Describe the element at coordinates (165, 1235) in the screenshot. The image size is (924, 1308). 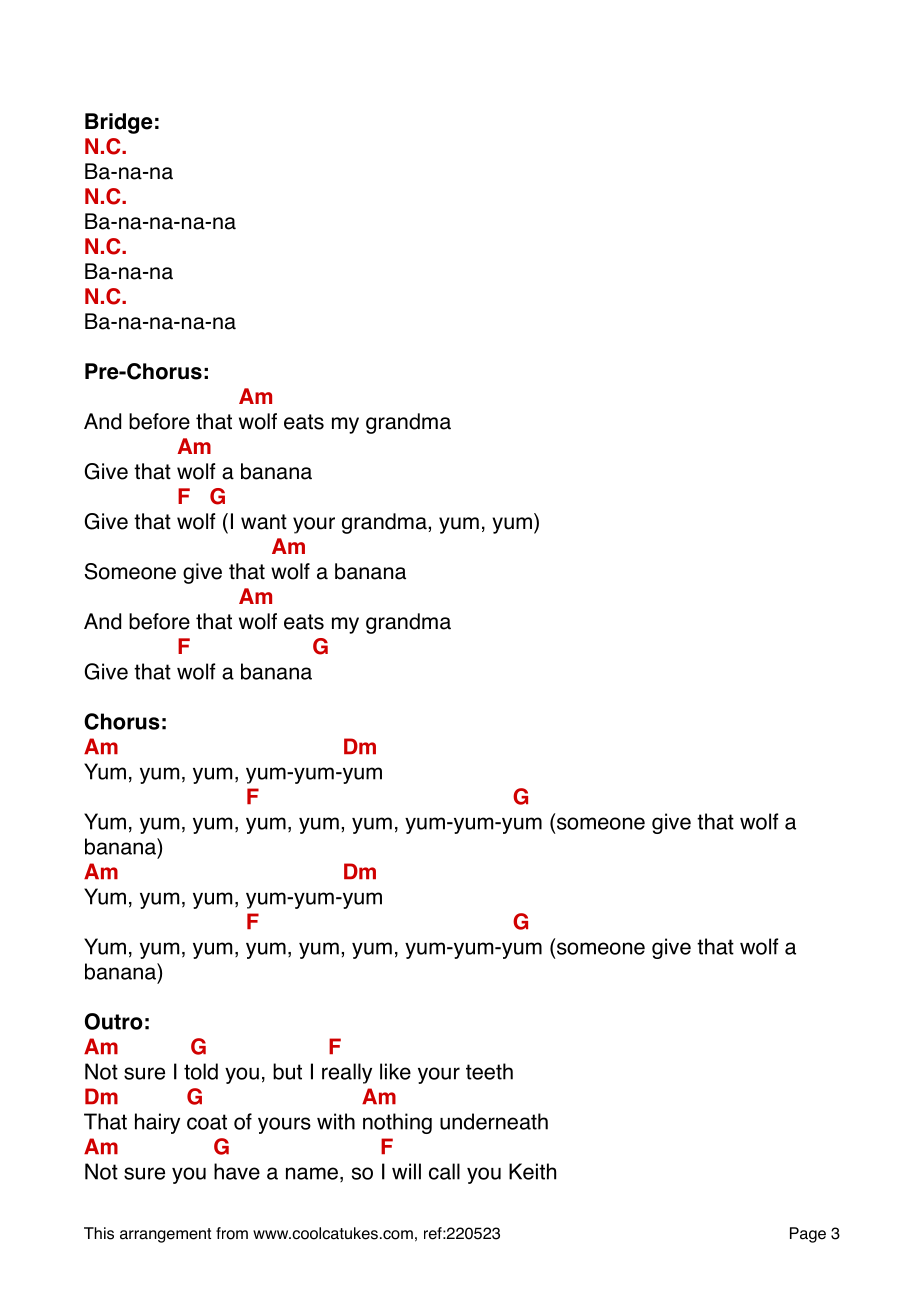
I see `arrangement` at that location.
